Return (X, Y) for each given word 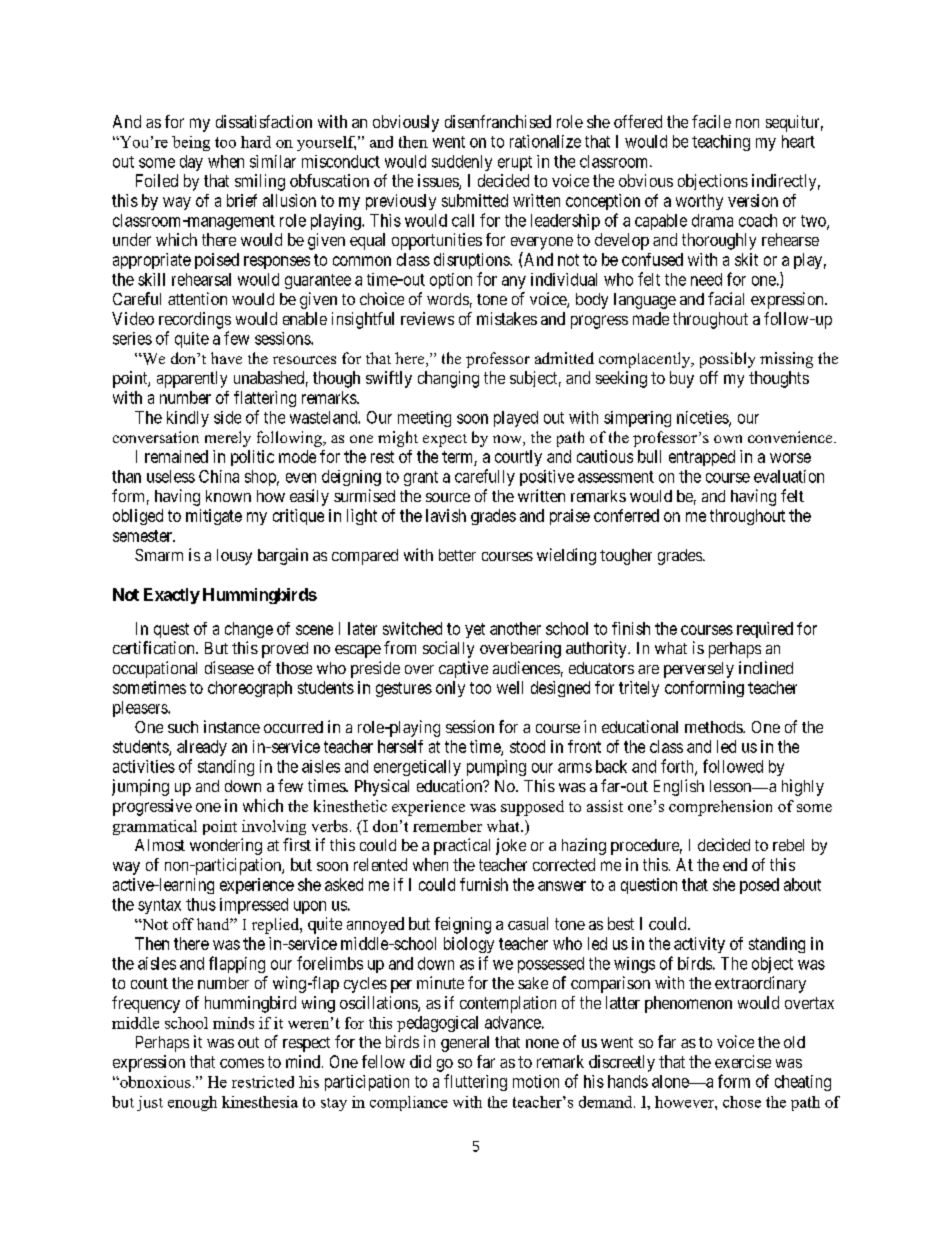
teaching (721, 143)
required (765, 630)
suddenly (462, 163)
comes (242, 1063)
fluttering (475, 1082)
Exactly (172, 596)
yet (475, 630)
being (191, 143)
